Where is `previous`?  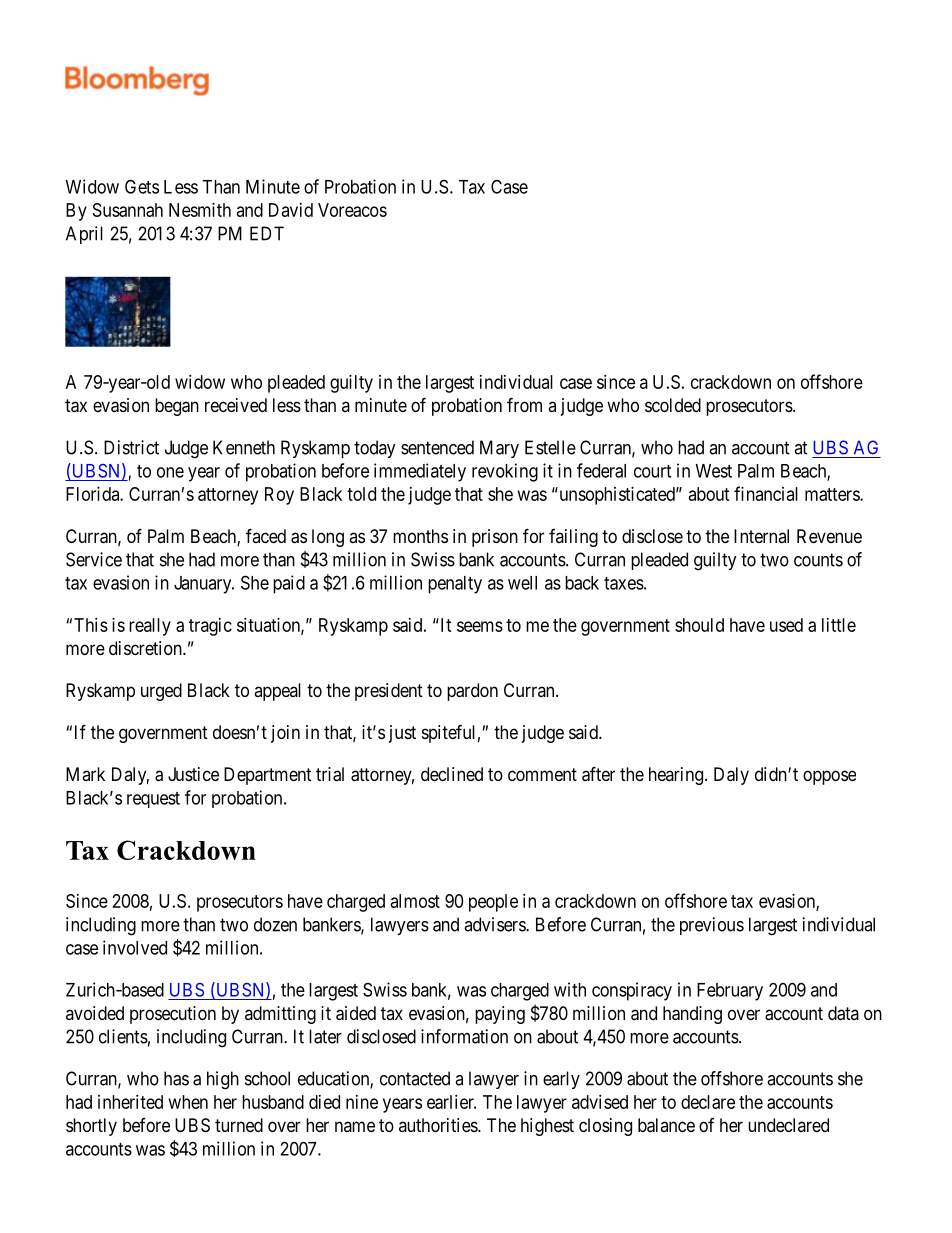
previous is located at coordinates (712, 926).
